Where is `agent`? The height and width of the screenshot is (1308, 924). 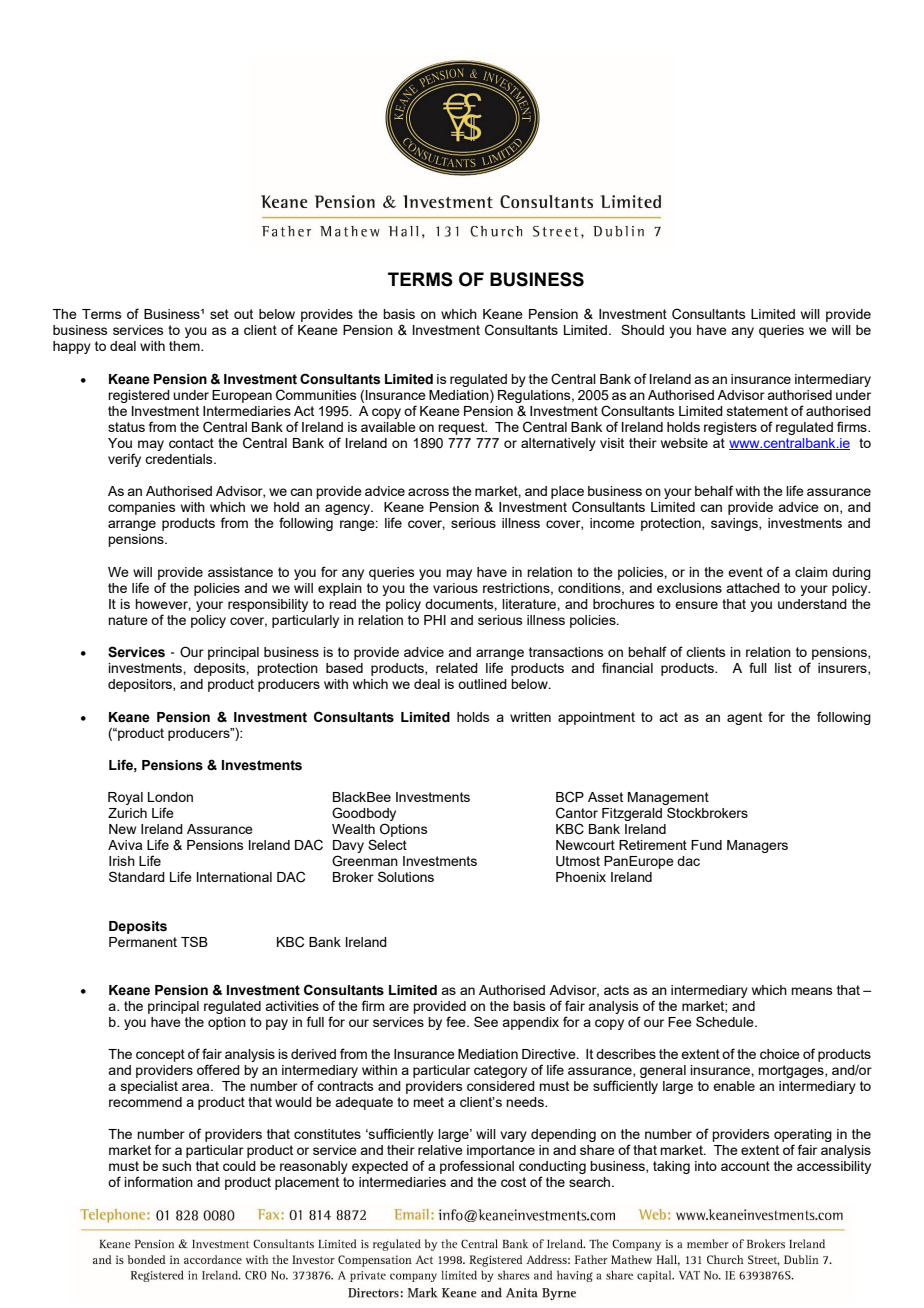 agent is located at coordinates (744, 718).
